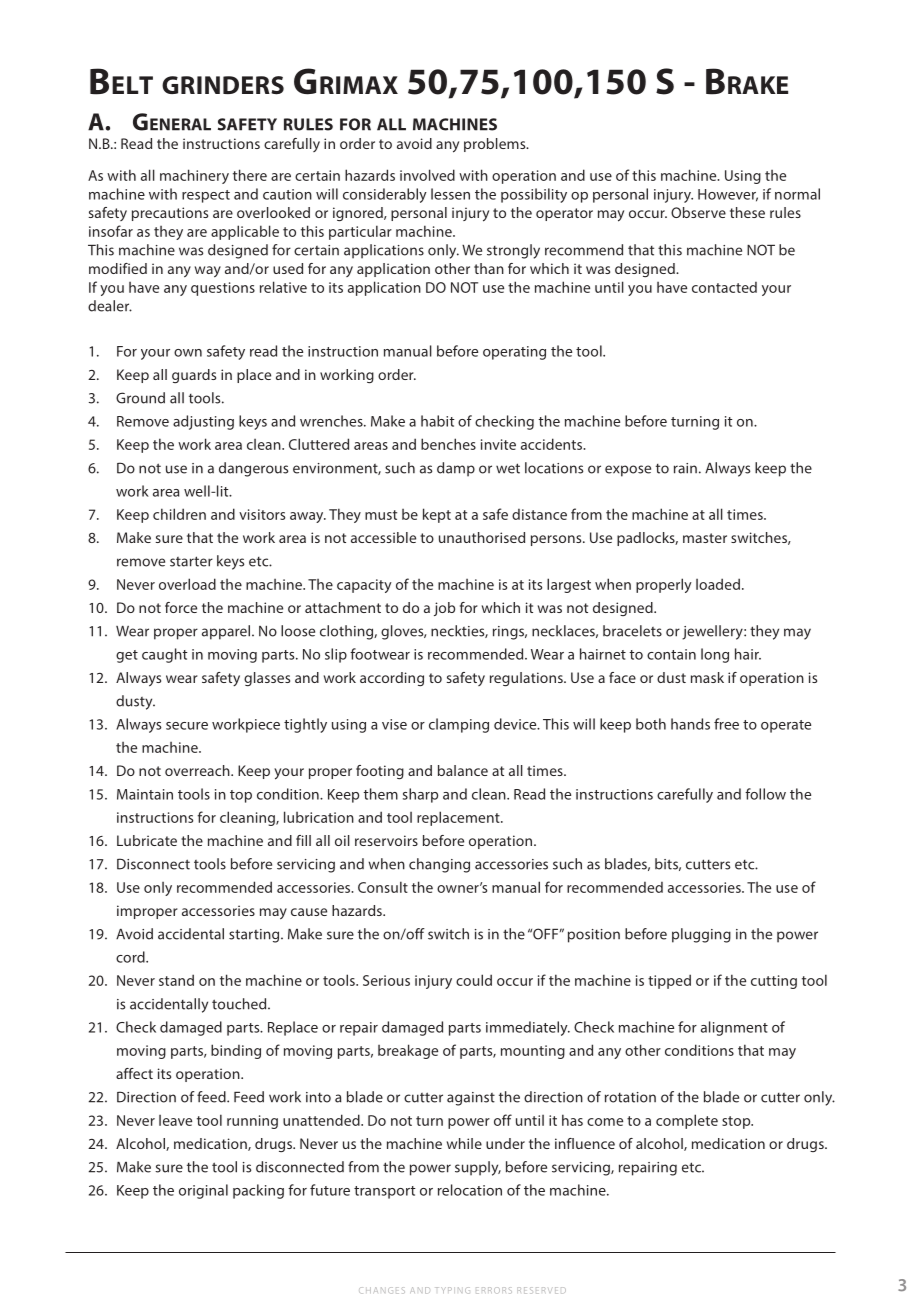  I want to click on problems, so click(496, 145).
